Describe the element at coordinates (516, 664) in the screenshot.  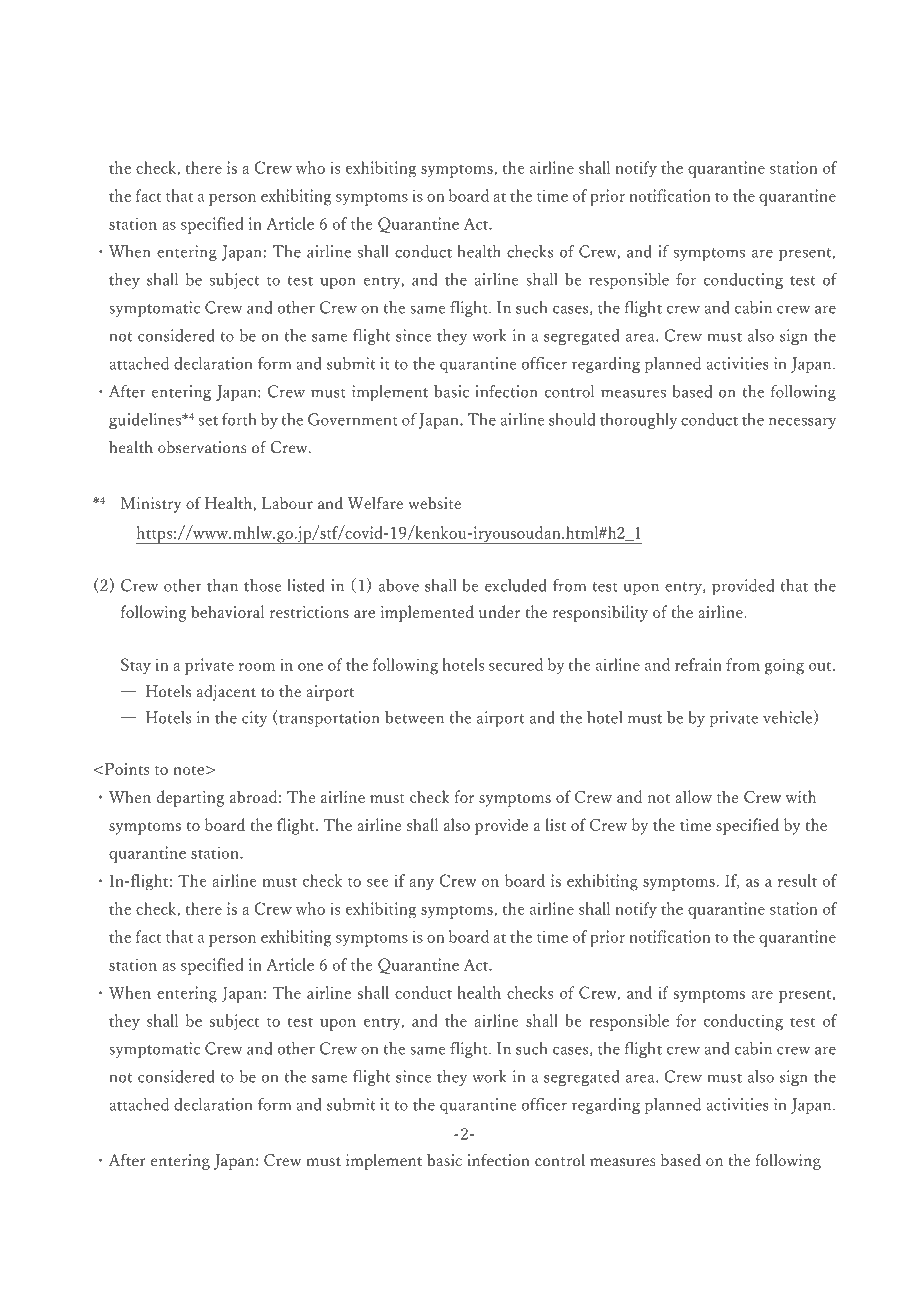
I see `secured` at that location.
